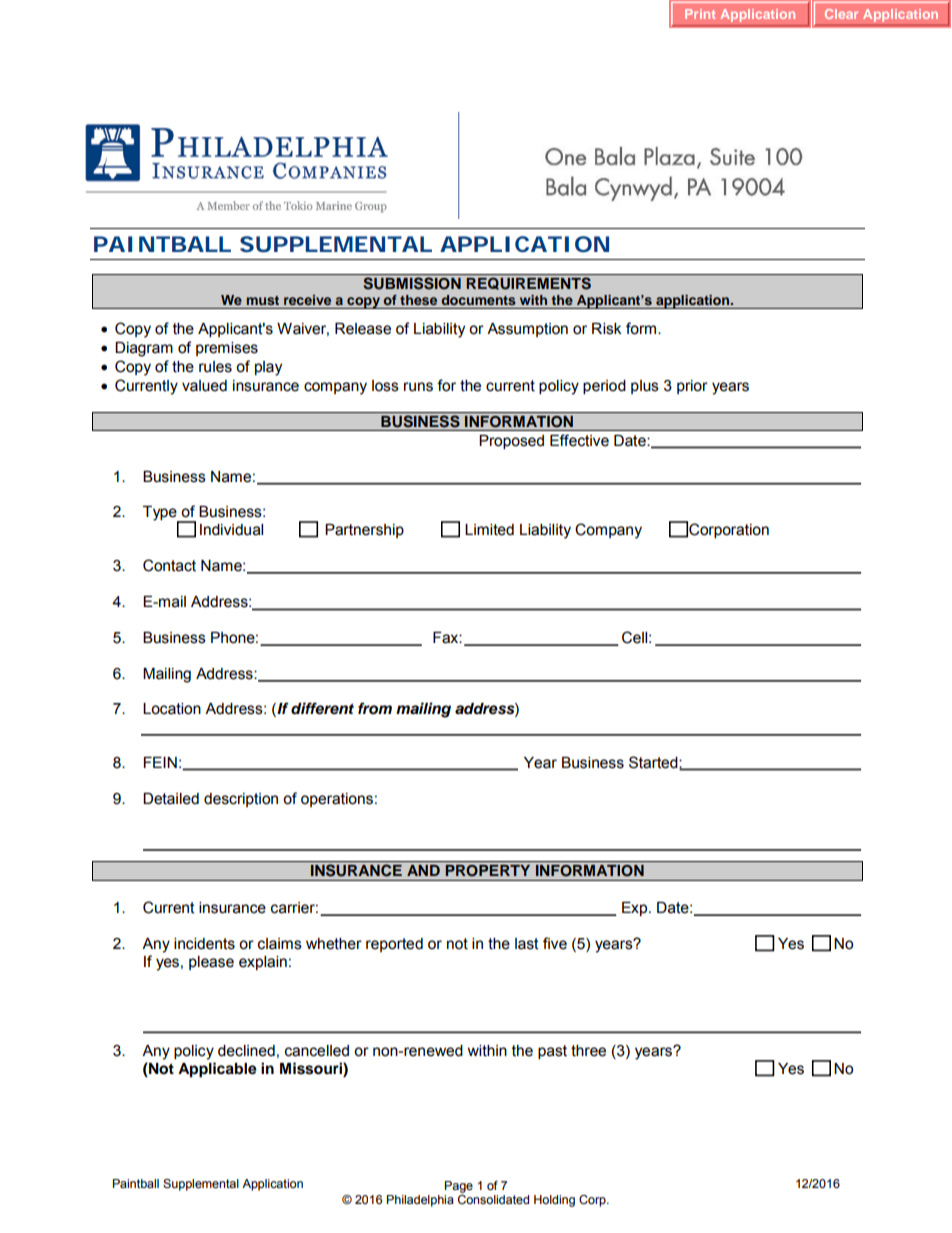 The height and width of the screenshot is (1233, 952). I want to click on Philadelphia, so click(420, 1201).
